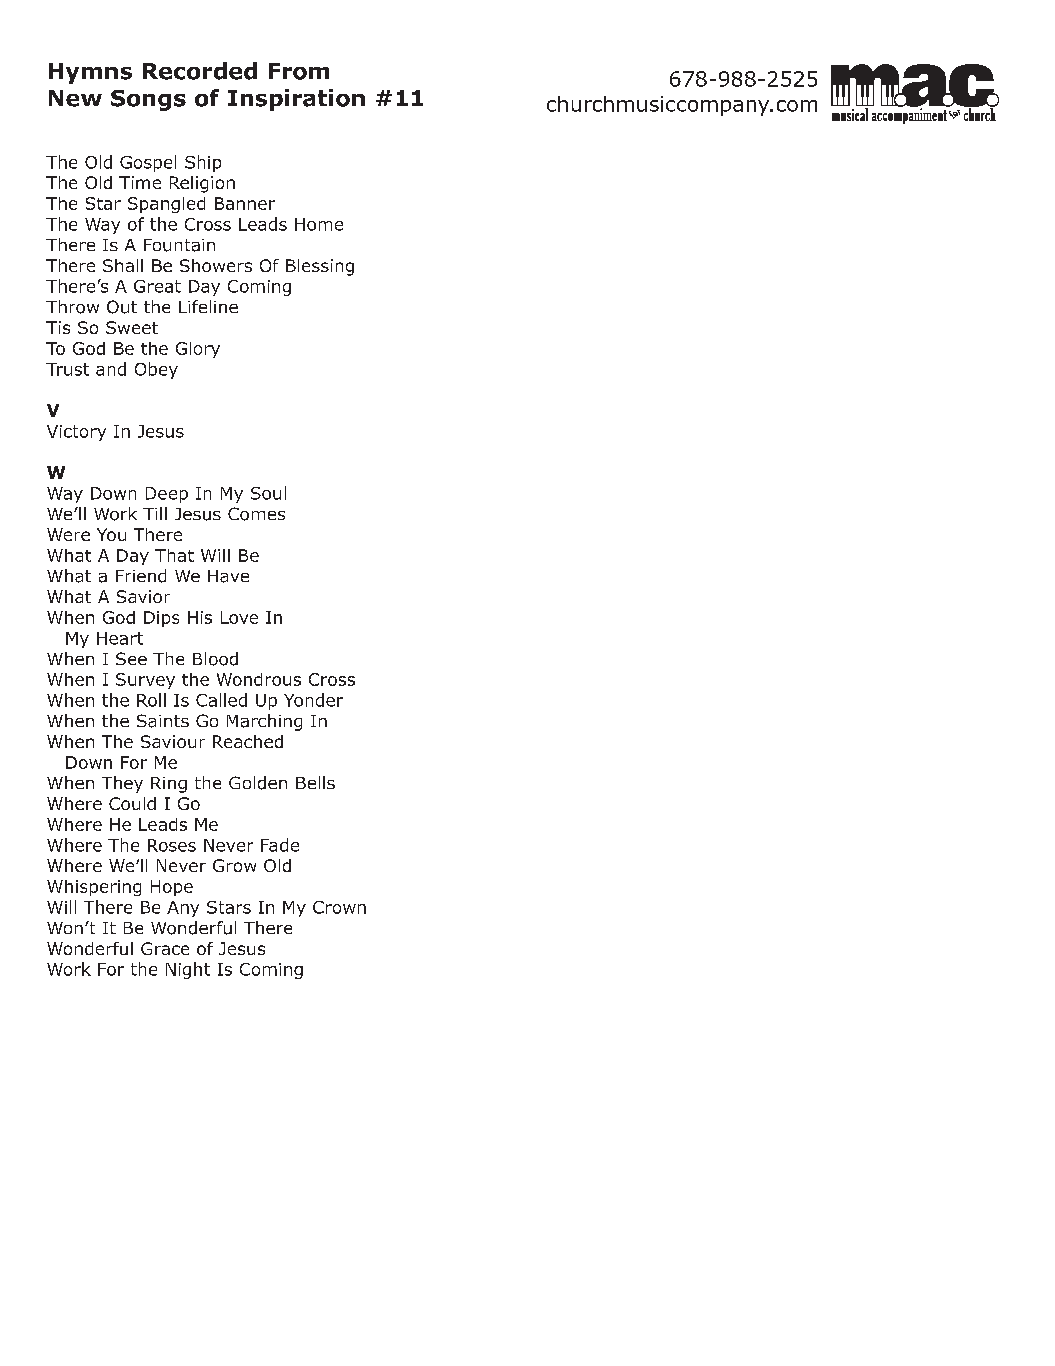 Image resolution: width=1055 pixels, height=1366 pixels. I want to click on You, so click(111, 534).
